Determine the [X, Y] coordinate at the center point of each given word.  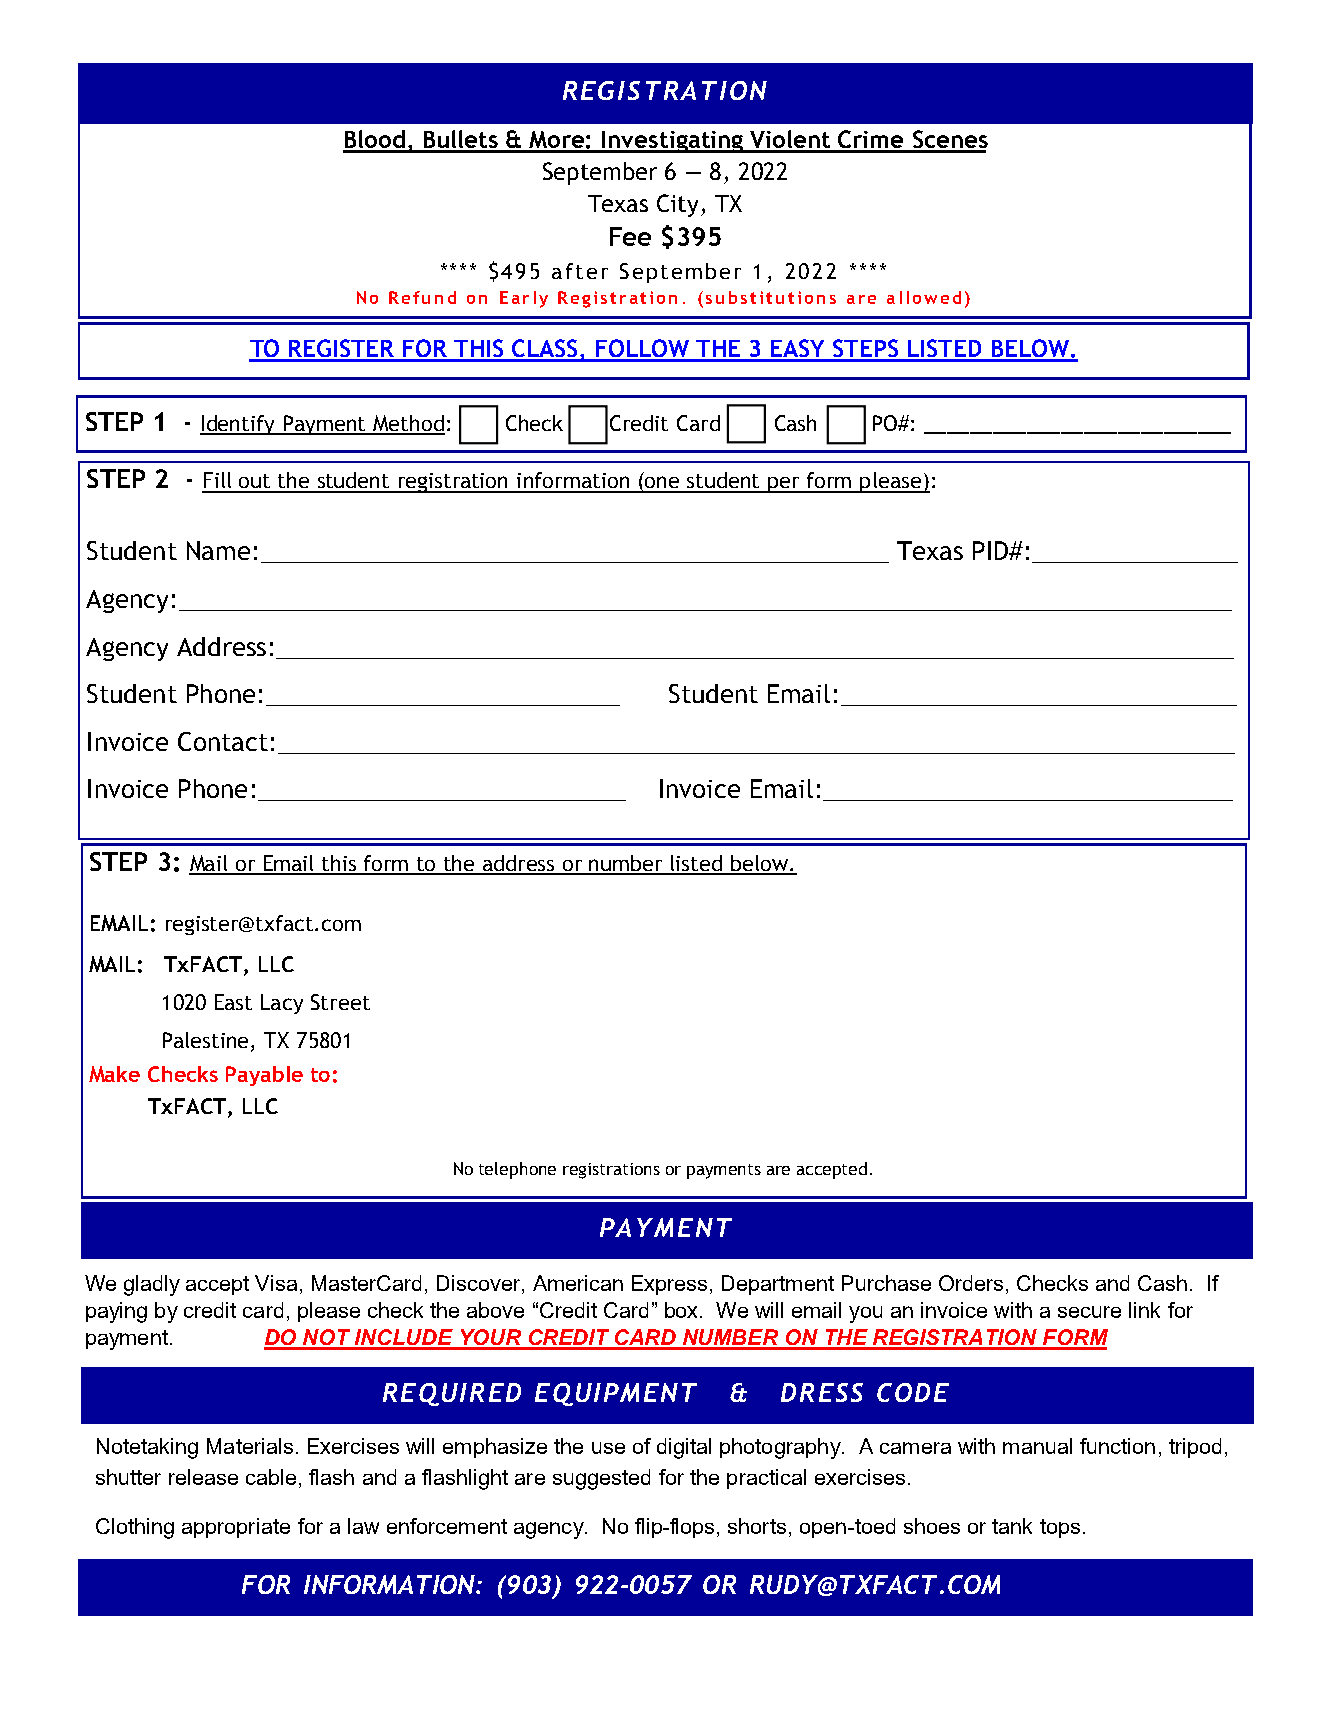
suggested [601, 1479]
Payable [264, 1076]
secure [1089, 1312]
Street [340, 1002]
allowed [924, 297]
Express [671, 1285]
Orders [971, 1283]
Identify [239, 425]
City [677, 205]
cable [271, 1477]
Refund [422, 297]
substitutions [771, 297]
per [784, 485]
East [233, 1002]
